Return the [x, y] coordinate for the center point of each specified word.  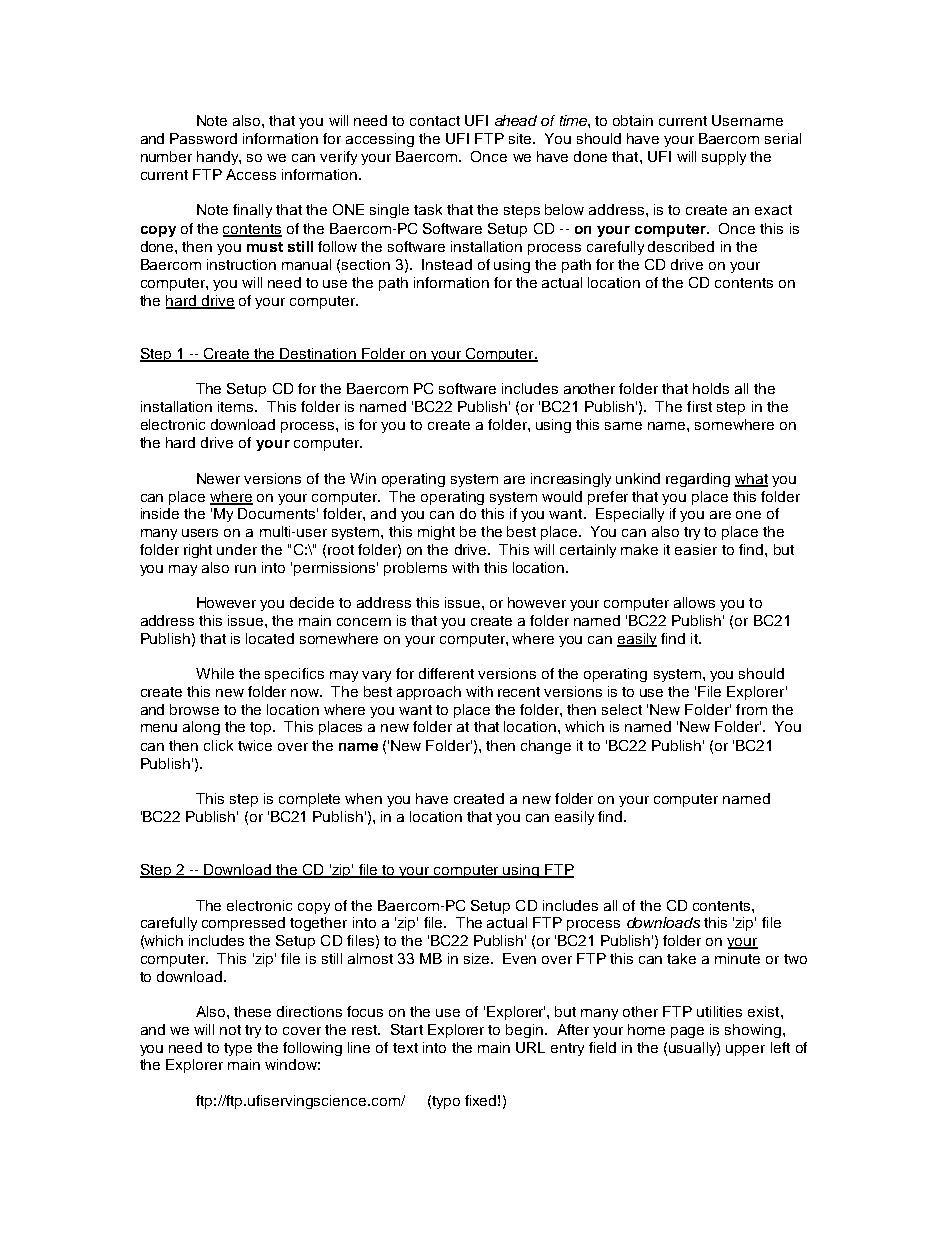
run [245, 569]
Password [203, 138]
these [252, 1011]
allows [694, 602]
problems [415, 569]
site [521, 138]
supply [724, 158]
